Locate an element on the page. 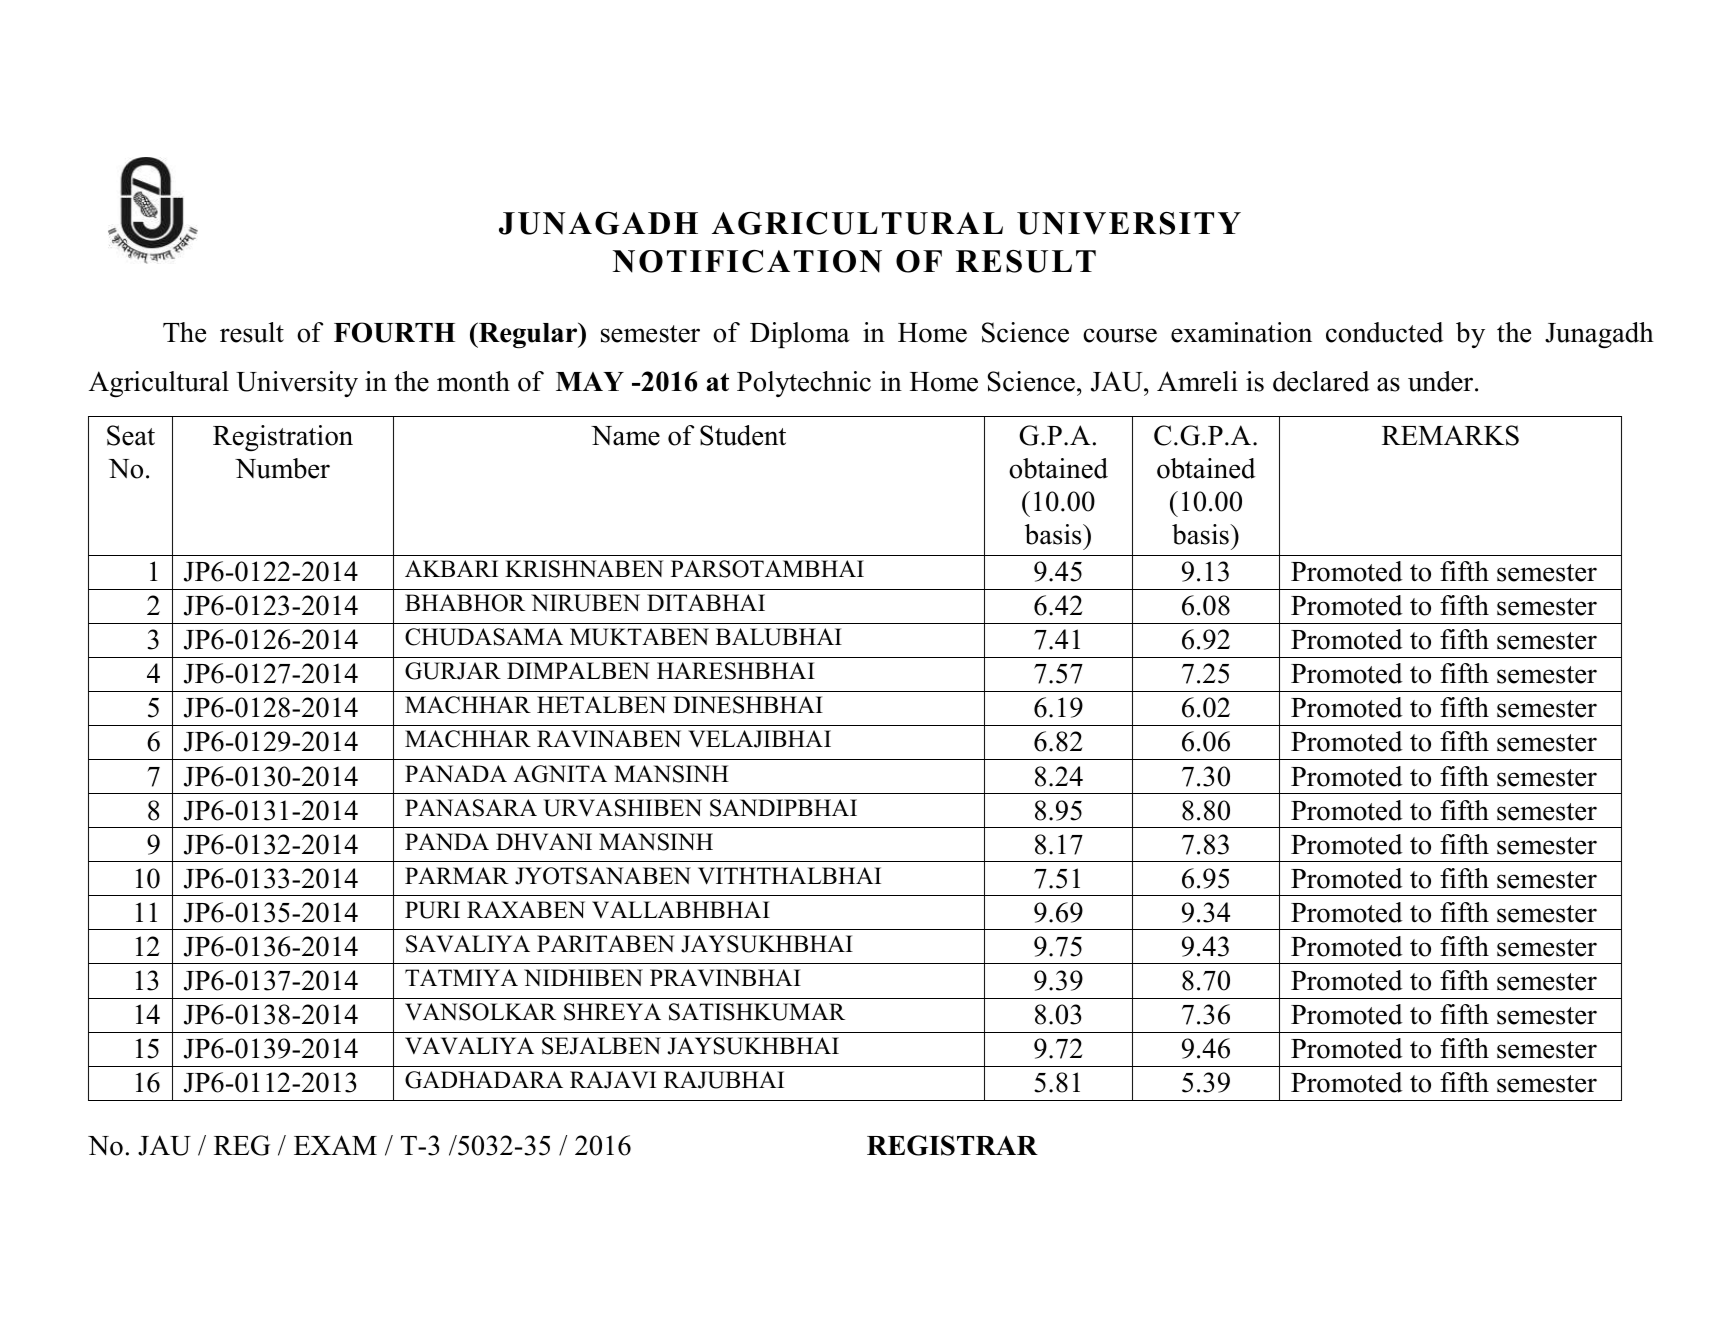 This image has width=1726, height=1334. FOURTH is located at coordinates (394, 332).
